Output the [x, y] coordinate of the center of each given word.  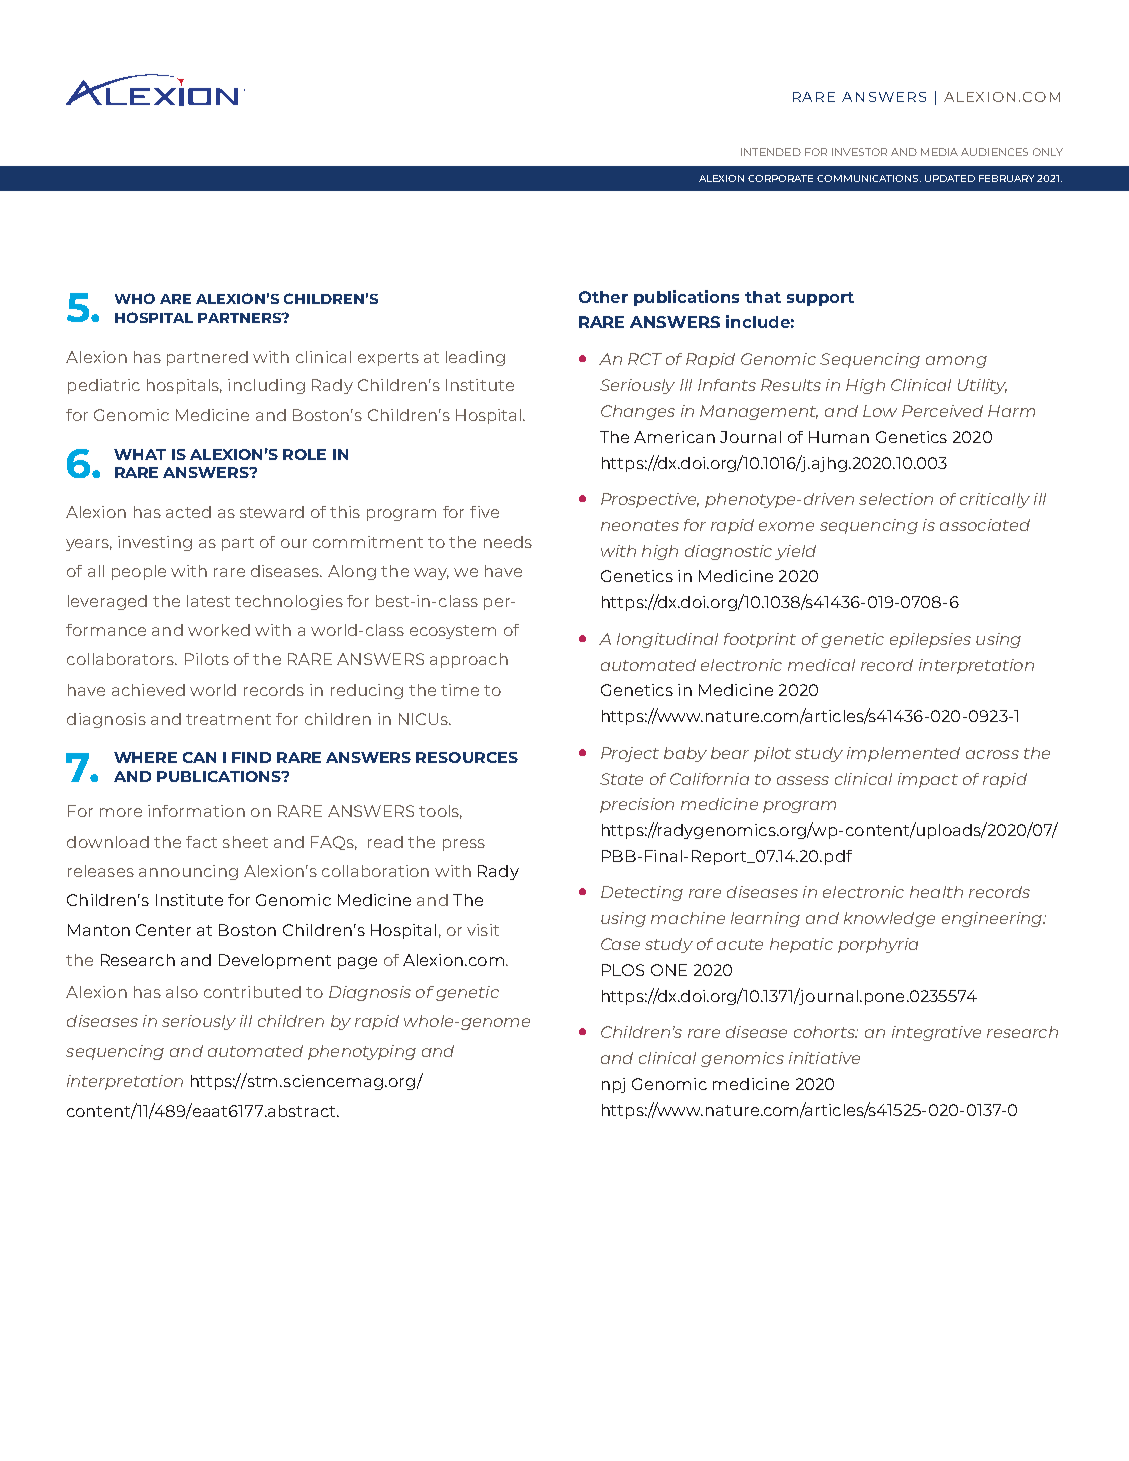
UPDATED [950, 178]
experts [388, 359]
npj [613, 1085]
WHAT [140, 454]
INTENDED [771, 152]
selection [896, 499]
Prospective [650, 500]
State [621, 779]
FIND [251, 757]
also [182, 992]
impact [928, 780]
